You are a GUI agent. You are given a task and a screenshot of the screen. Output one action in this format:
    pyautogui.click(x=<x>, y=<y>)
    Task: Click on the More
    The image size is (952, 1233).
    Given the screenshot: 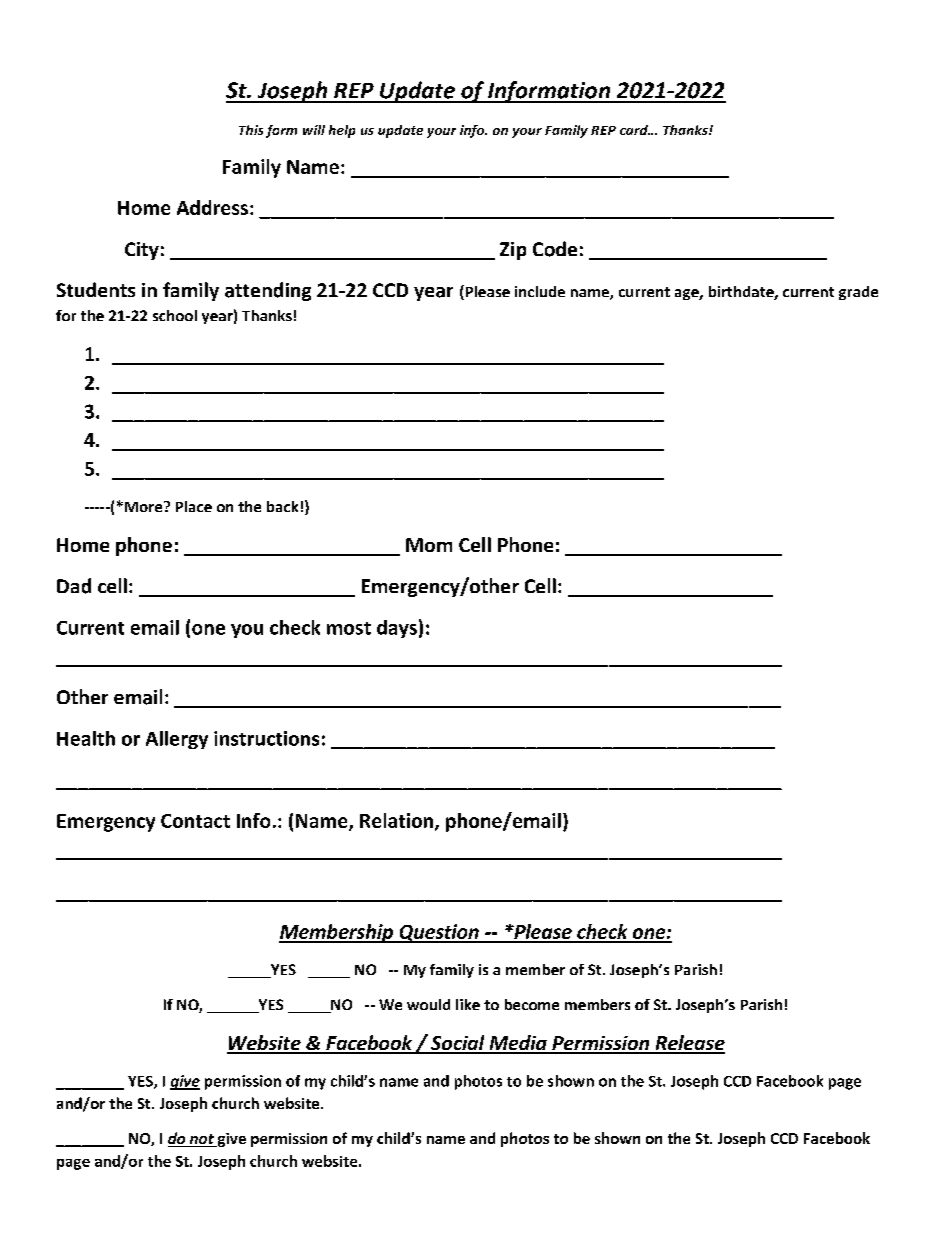 What is the action you would take?
    pyautogui.click(x=145, y=506)
